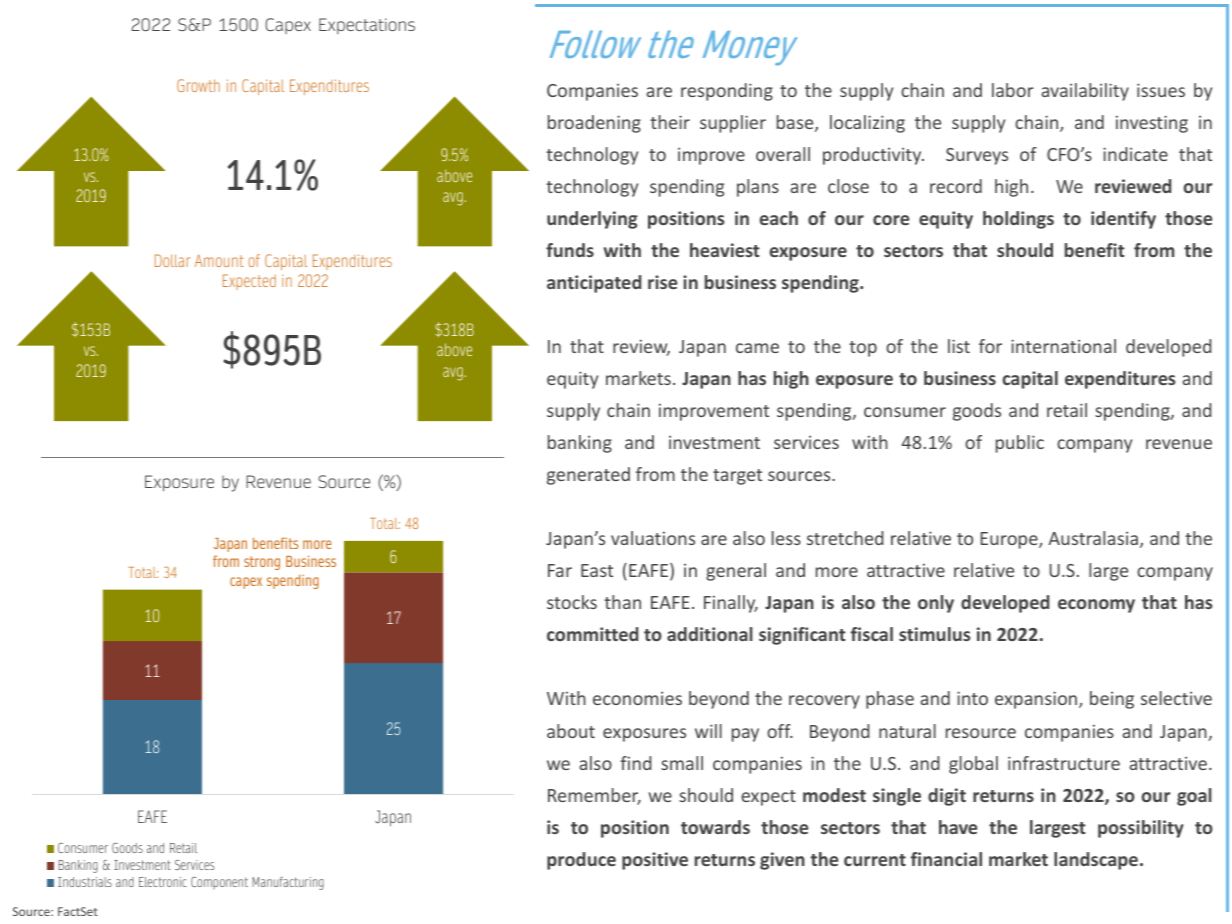 Image resolution: width=1232 pixels, height=924 pixels. I want to click on strong, so click(262, 563).
